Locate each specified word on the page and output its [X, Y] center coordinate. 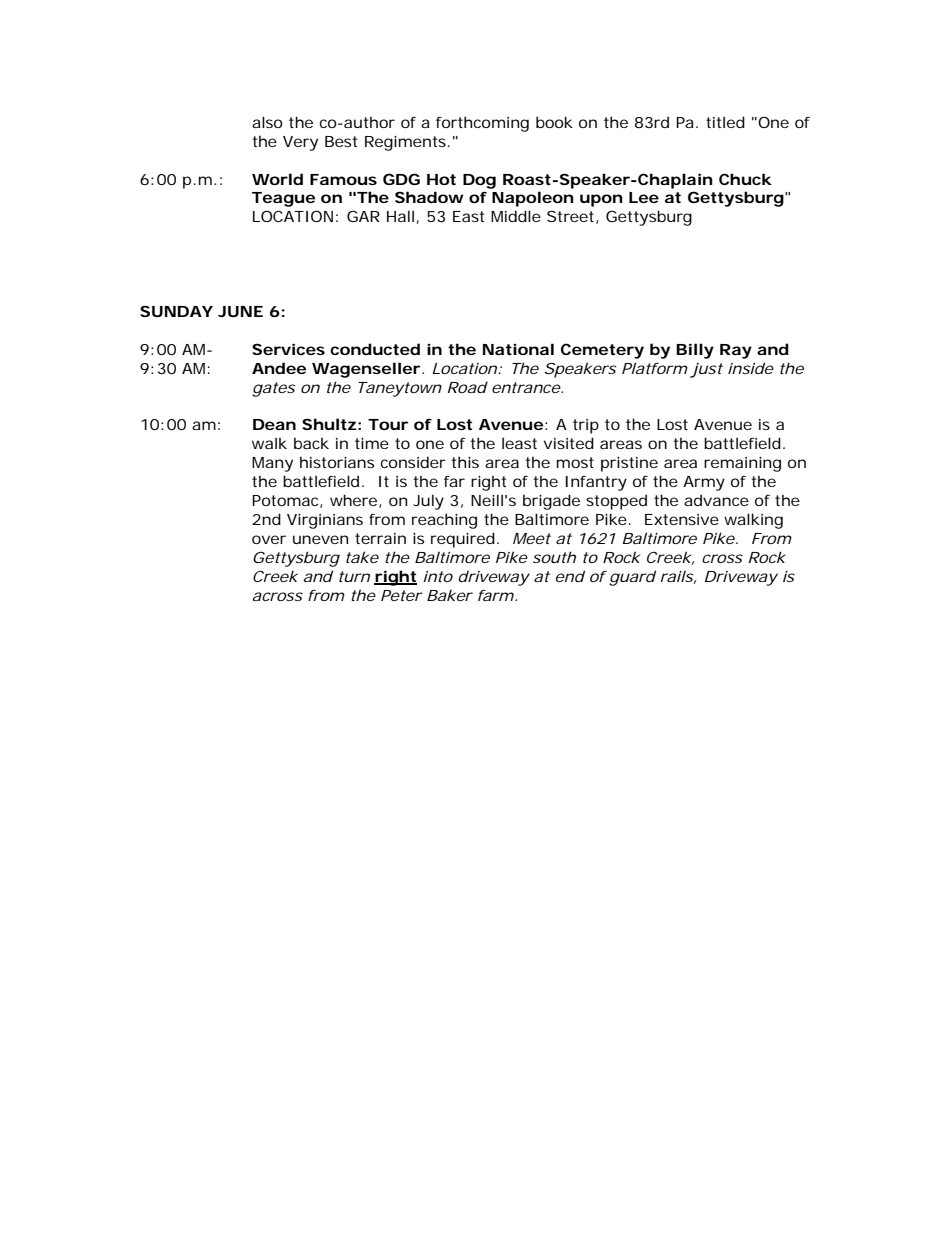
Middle [516, 216]
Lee [644, 197]
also [267, 122]
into [438, 576]
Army [704, 483]
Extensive [682, 519]
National [518, 349]
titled [725, 122]
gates [273, 389]
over [269, 539]
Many [272, 464]
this [465, 462]
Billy [695, 351]
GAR [363, 216]
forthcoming [482, 124]
